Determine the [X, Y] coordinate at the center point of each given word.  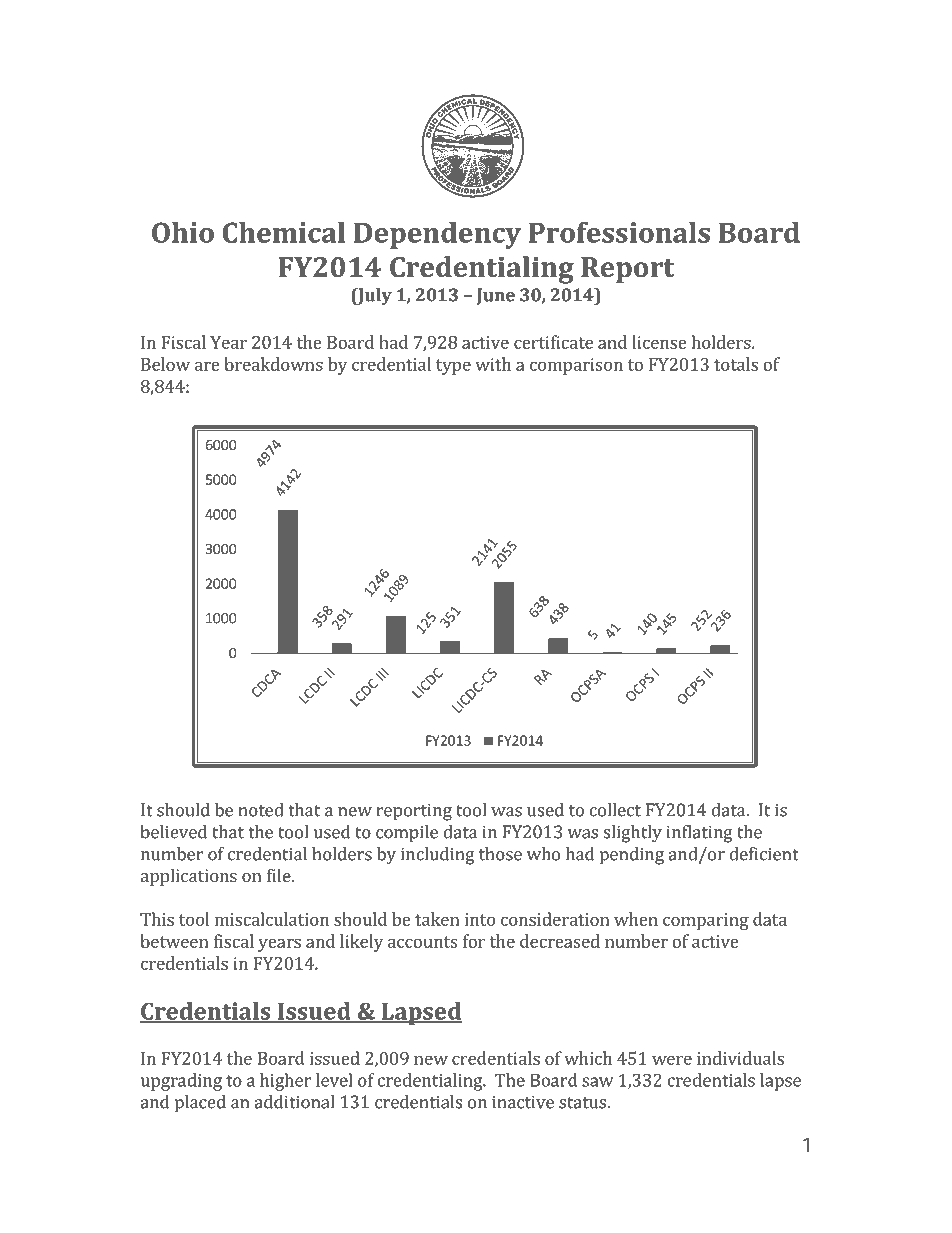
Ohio [183, 232]
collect [615, 810]
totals [736, 364]
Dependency [437, 235]
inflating [699, 834]
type [453, 367]
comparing [706, 921]
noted [261, 810]
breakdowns [273, 364]
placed [200, 1104]
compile [407, 834]
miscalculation [272, 919]
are [207, 366]
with [493, 364]
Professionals [619, 232]
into [480, 919]
